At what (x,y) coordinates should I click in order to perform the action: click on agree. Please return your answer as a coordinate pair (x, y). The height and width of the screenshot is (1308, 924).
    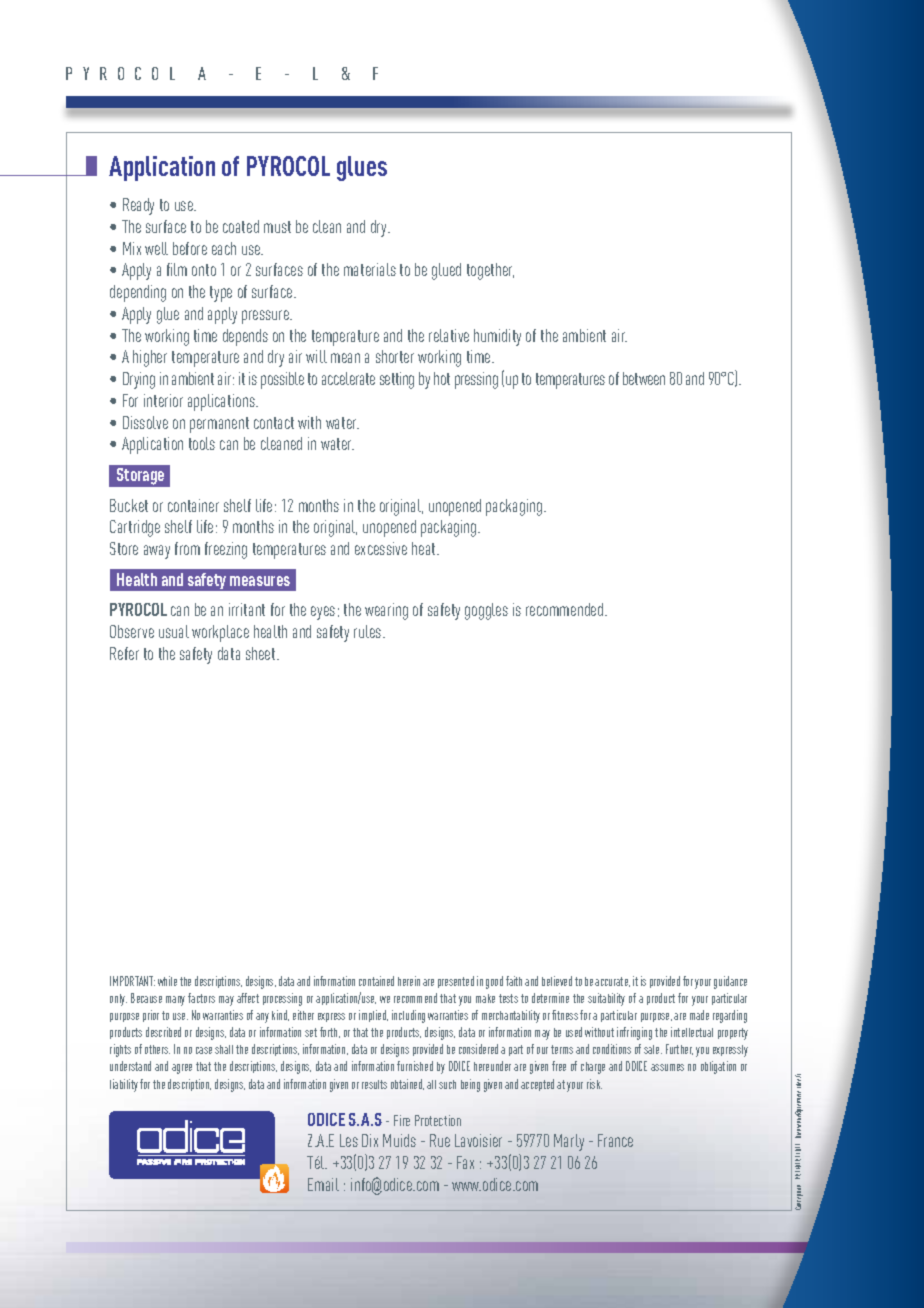
    Looking at the image, I should click on (182, 1069).
